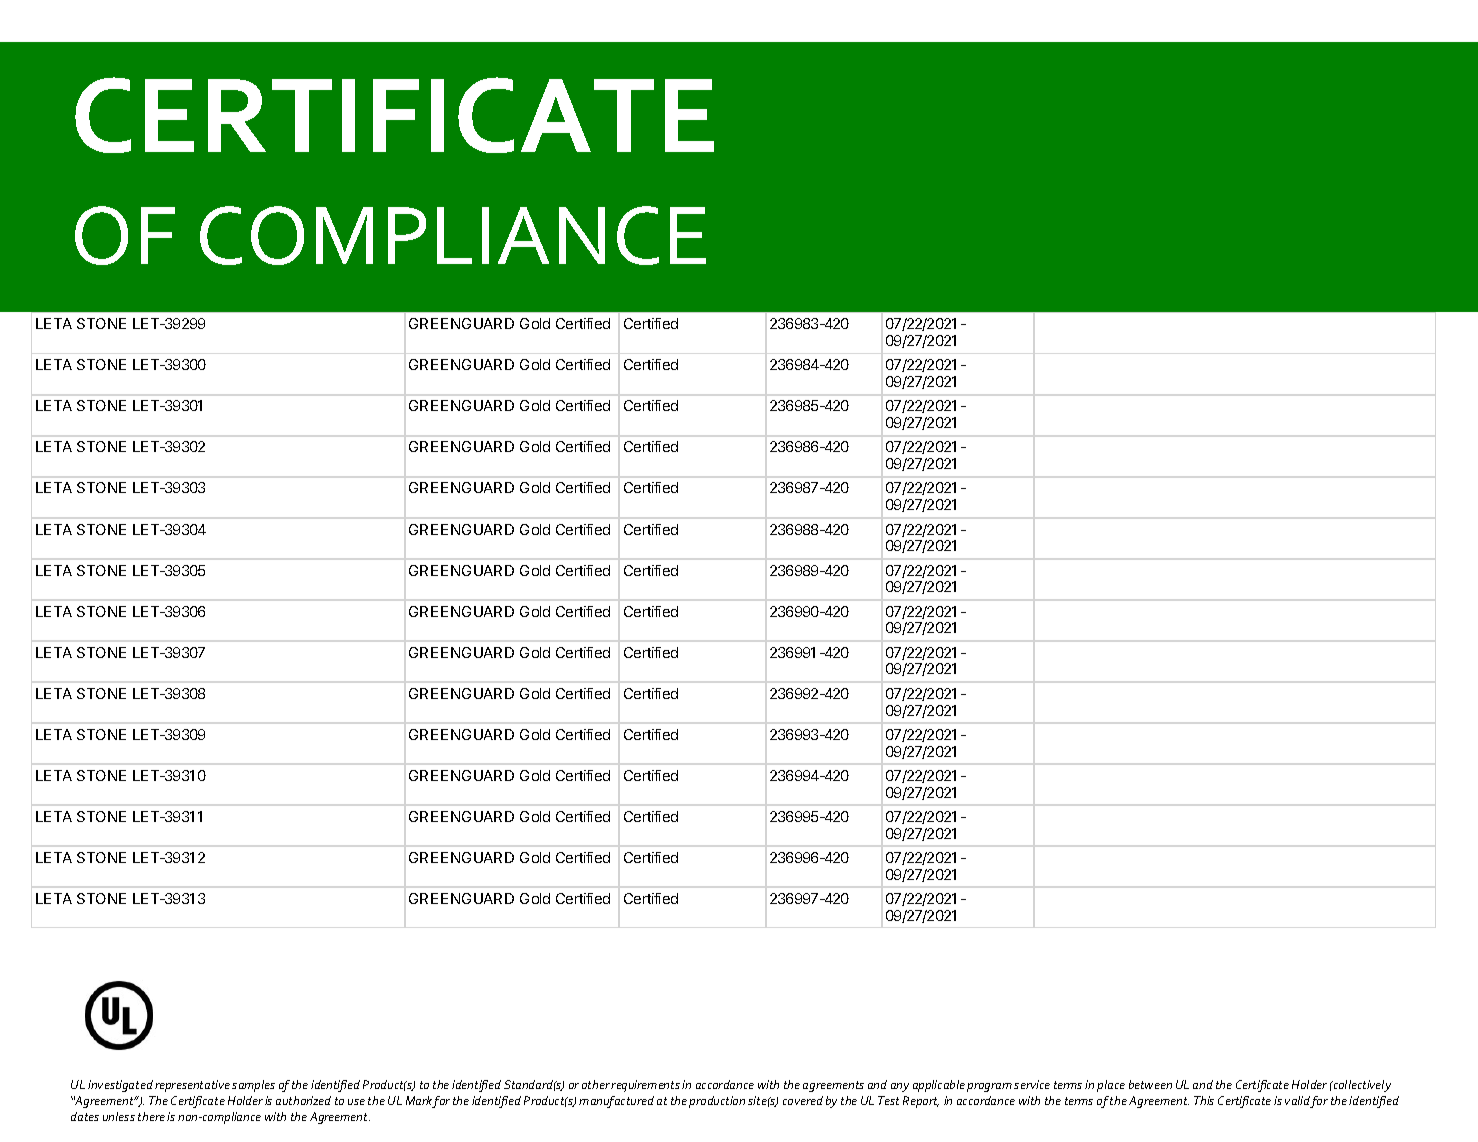 This page has height=1142, width=1478. Describe the element at coordinates (1111, 1086) in the page. I see `place` at that location.
